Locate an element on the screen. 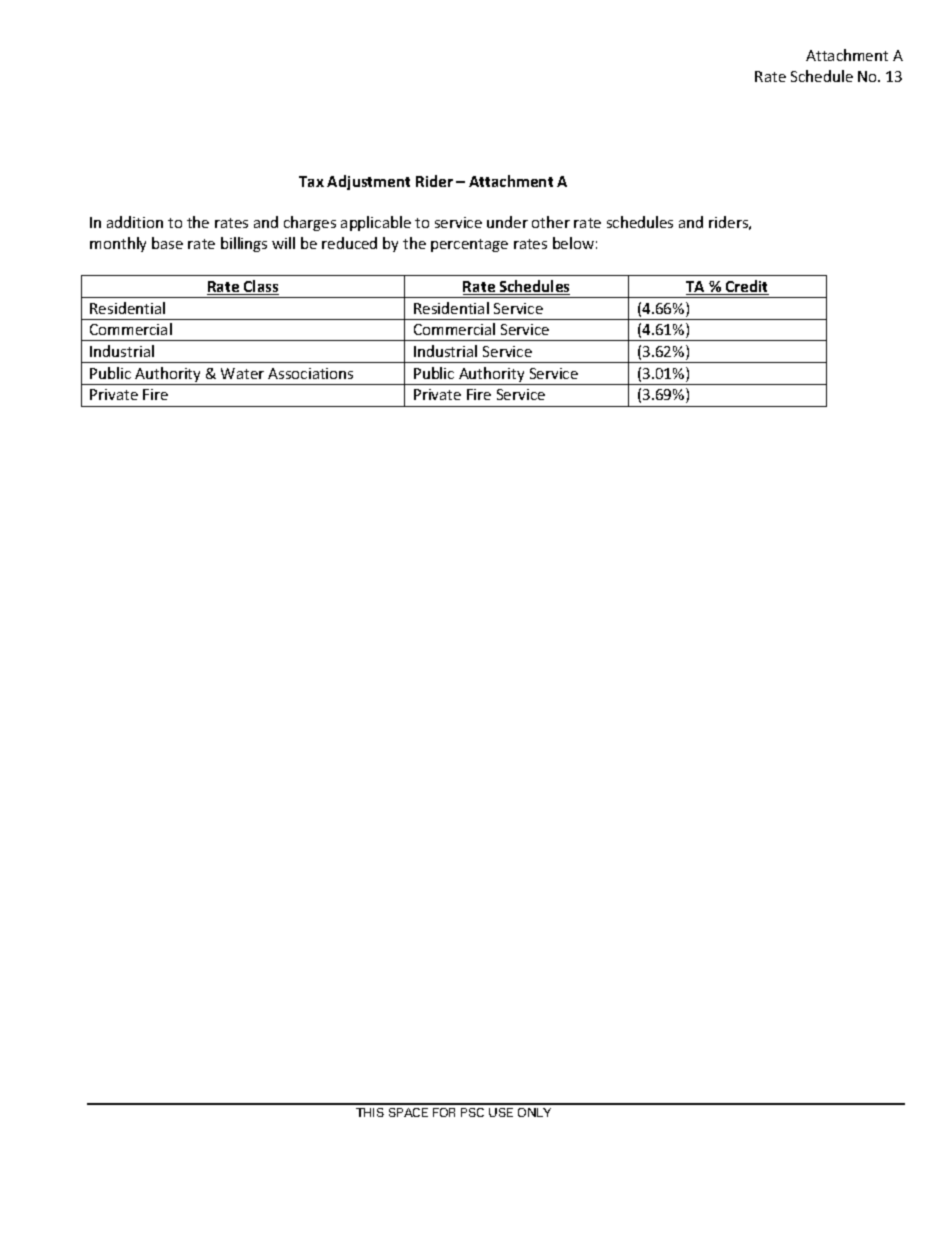 This screenshot has width=952, height=1233. Class is located at coordinates (260, 287).
